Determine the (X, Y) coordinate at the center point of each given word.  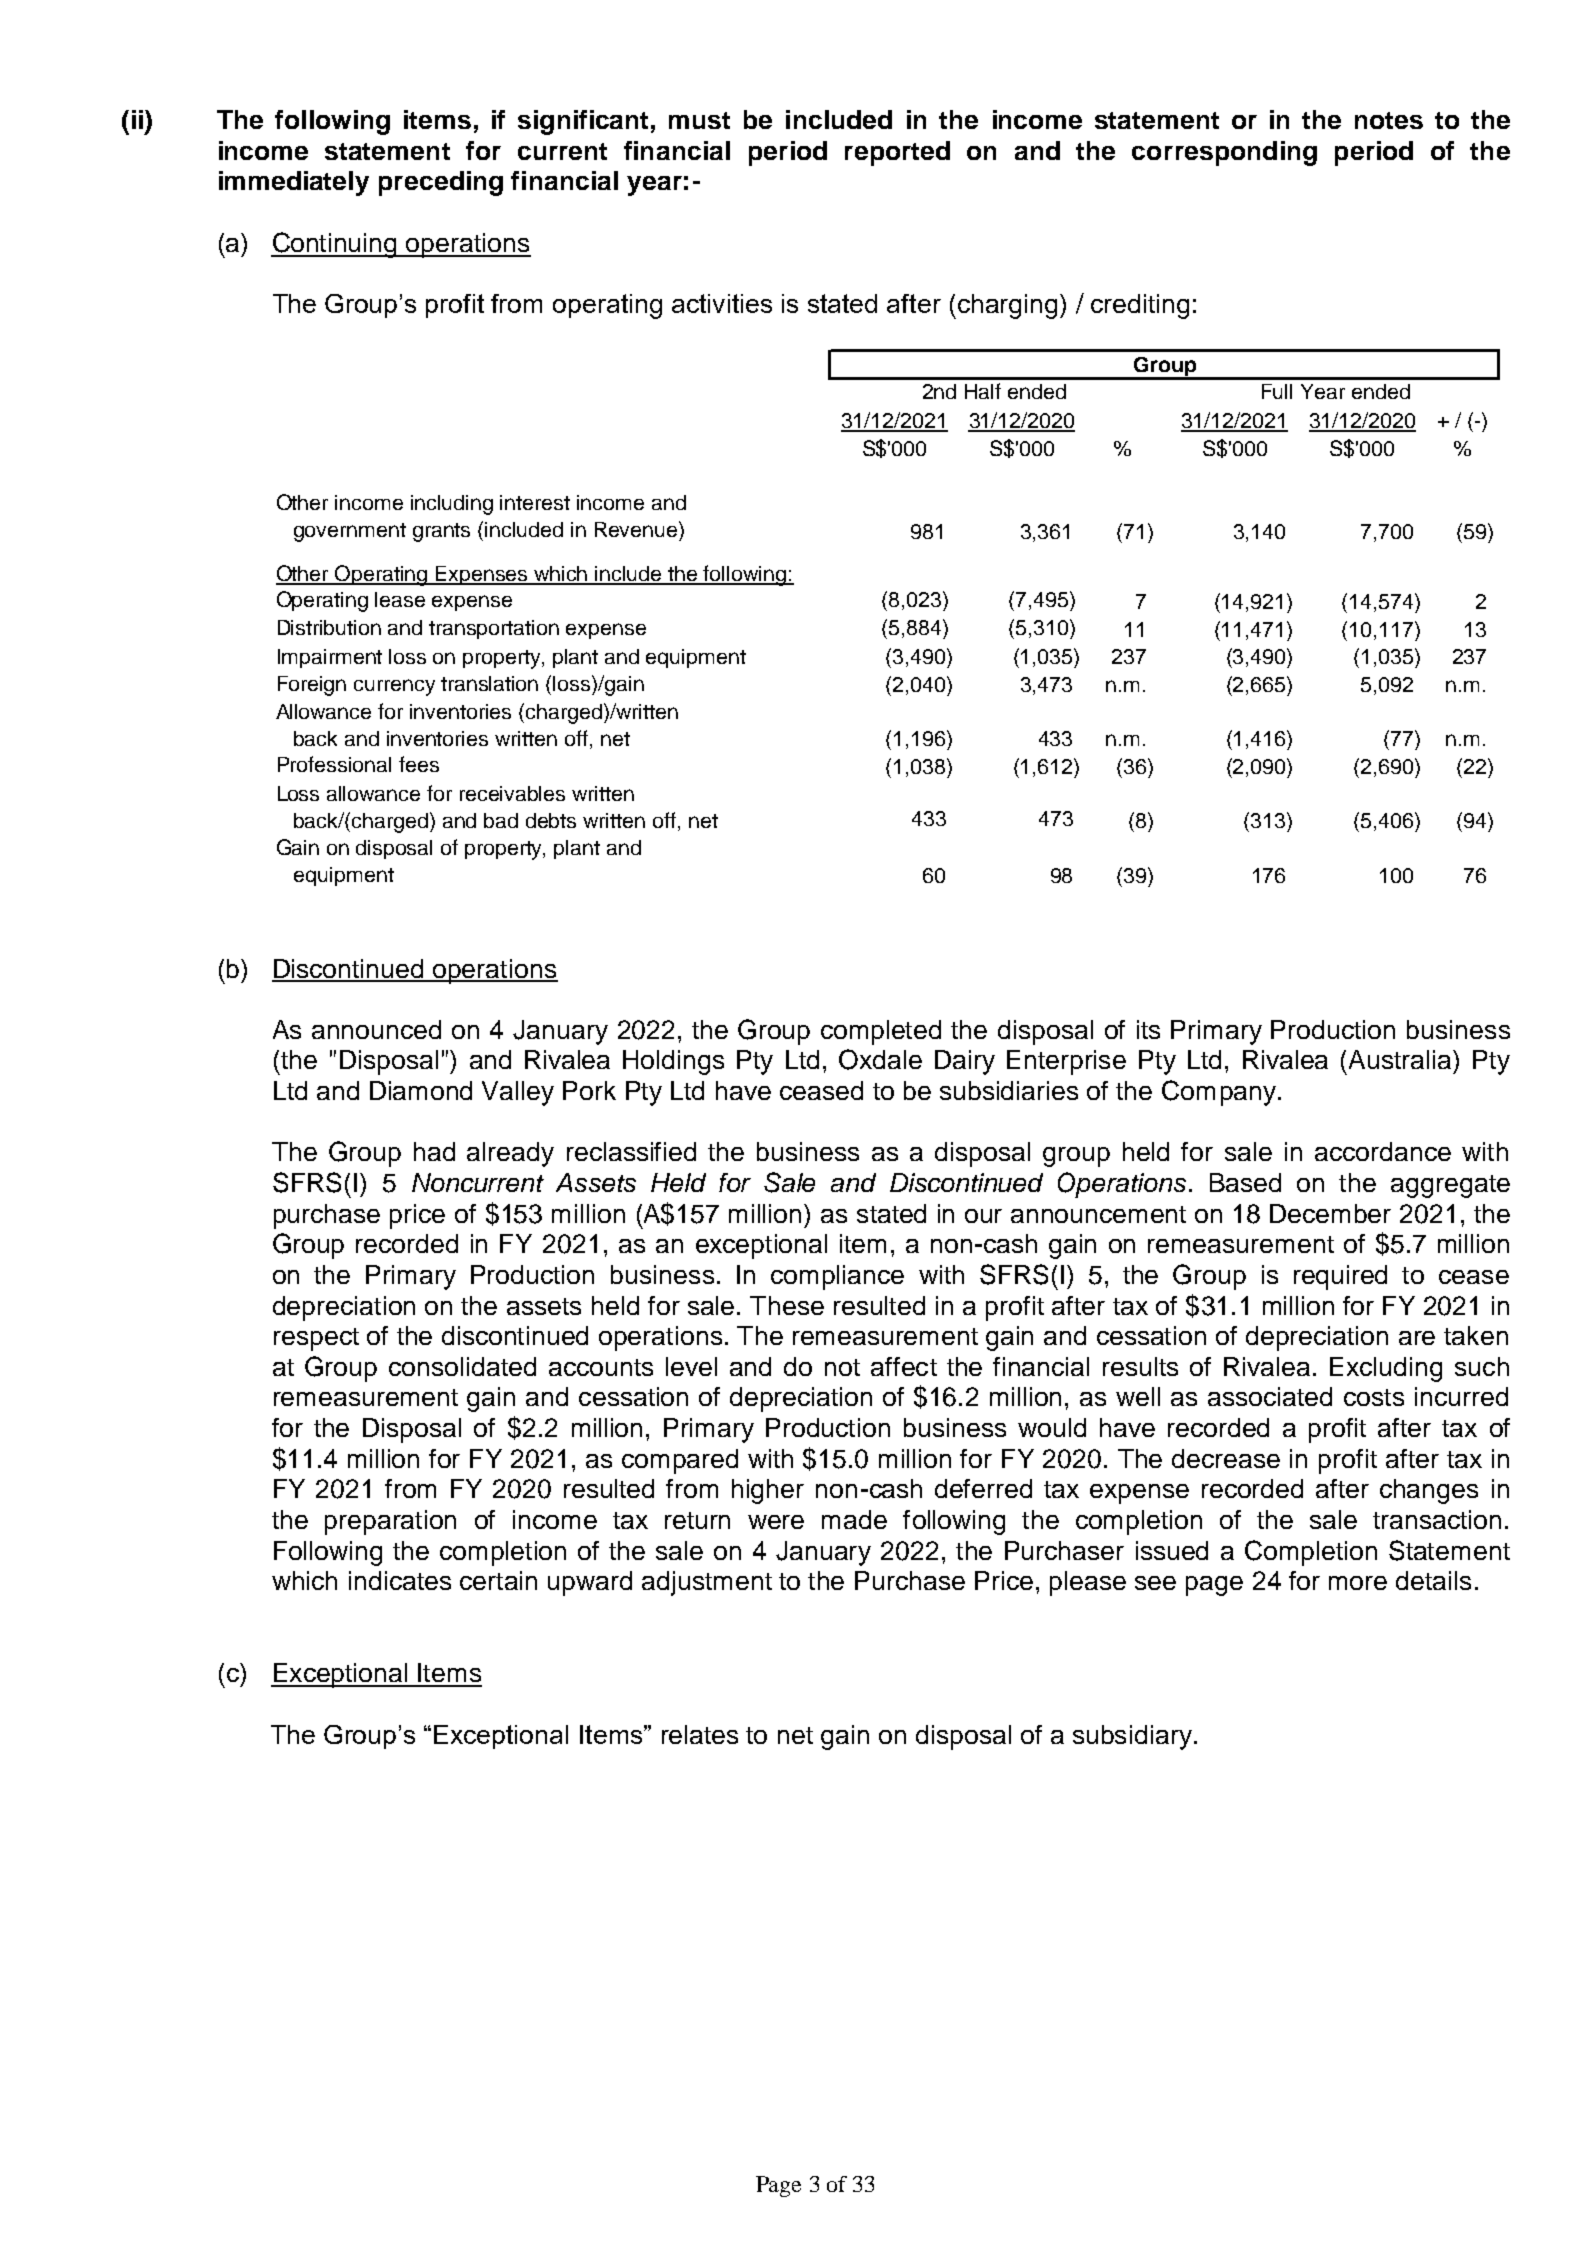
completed (881, 1032)
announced (376, 1029)
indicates (400, 1580)
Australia (1401, 1059)
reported (897, 153)
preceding (441, 183)
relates (700, 1734)
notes (1389, 120)
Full (1277, 391)
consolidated (462, 1366)
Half (983, 391)
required (1340, 1277)
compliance (837, 1277)
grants (441, 532)
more (1358, 1583)
